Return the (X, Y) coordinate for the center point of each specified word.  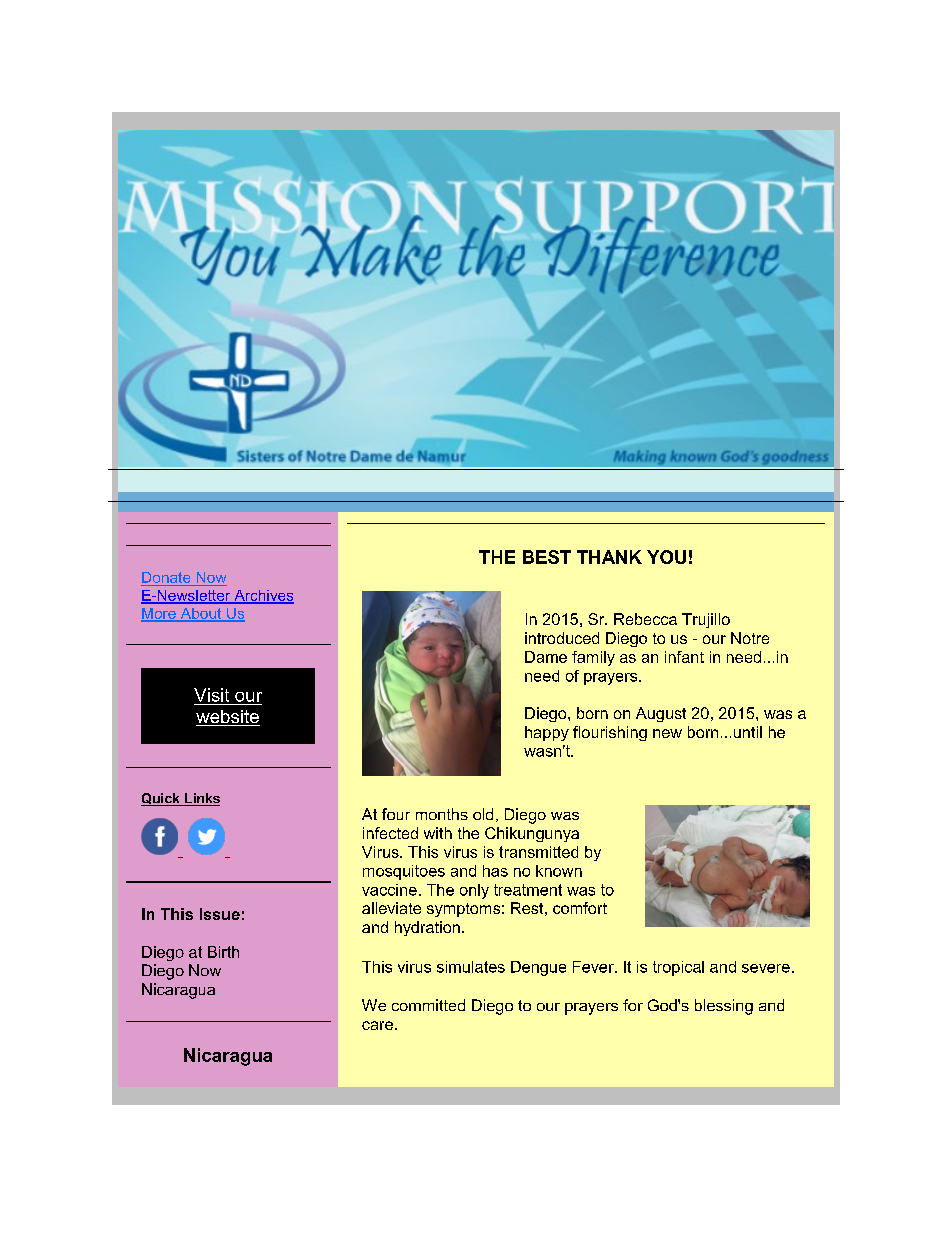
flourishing (610, 733)
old (483, 814)
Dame (546, 657)
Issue (220, 914)
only (474, 891)
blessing (724, 1007)
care (377, 1025)
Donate (167, 579)
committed (428, 1005)
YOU (666, 557)
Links (201, 799)
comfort (580, 908)
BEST (547, 557)
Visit (211, 695)
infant (684, 657)
